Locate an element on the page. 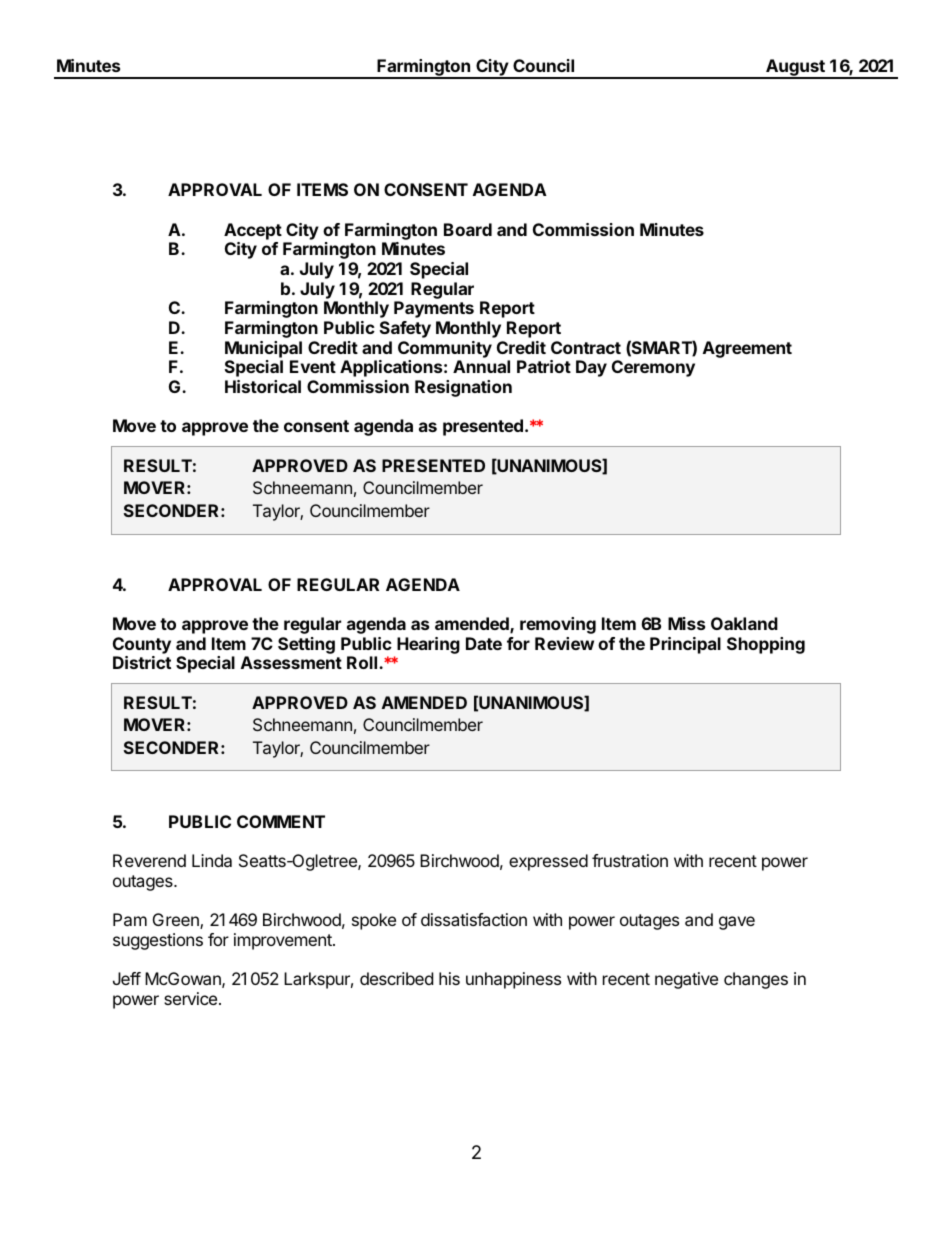 The width and height of the image is (952, 1233). Resignation is located at coordinates (463, 388).
